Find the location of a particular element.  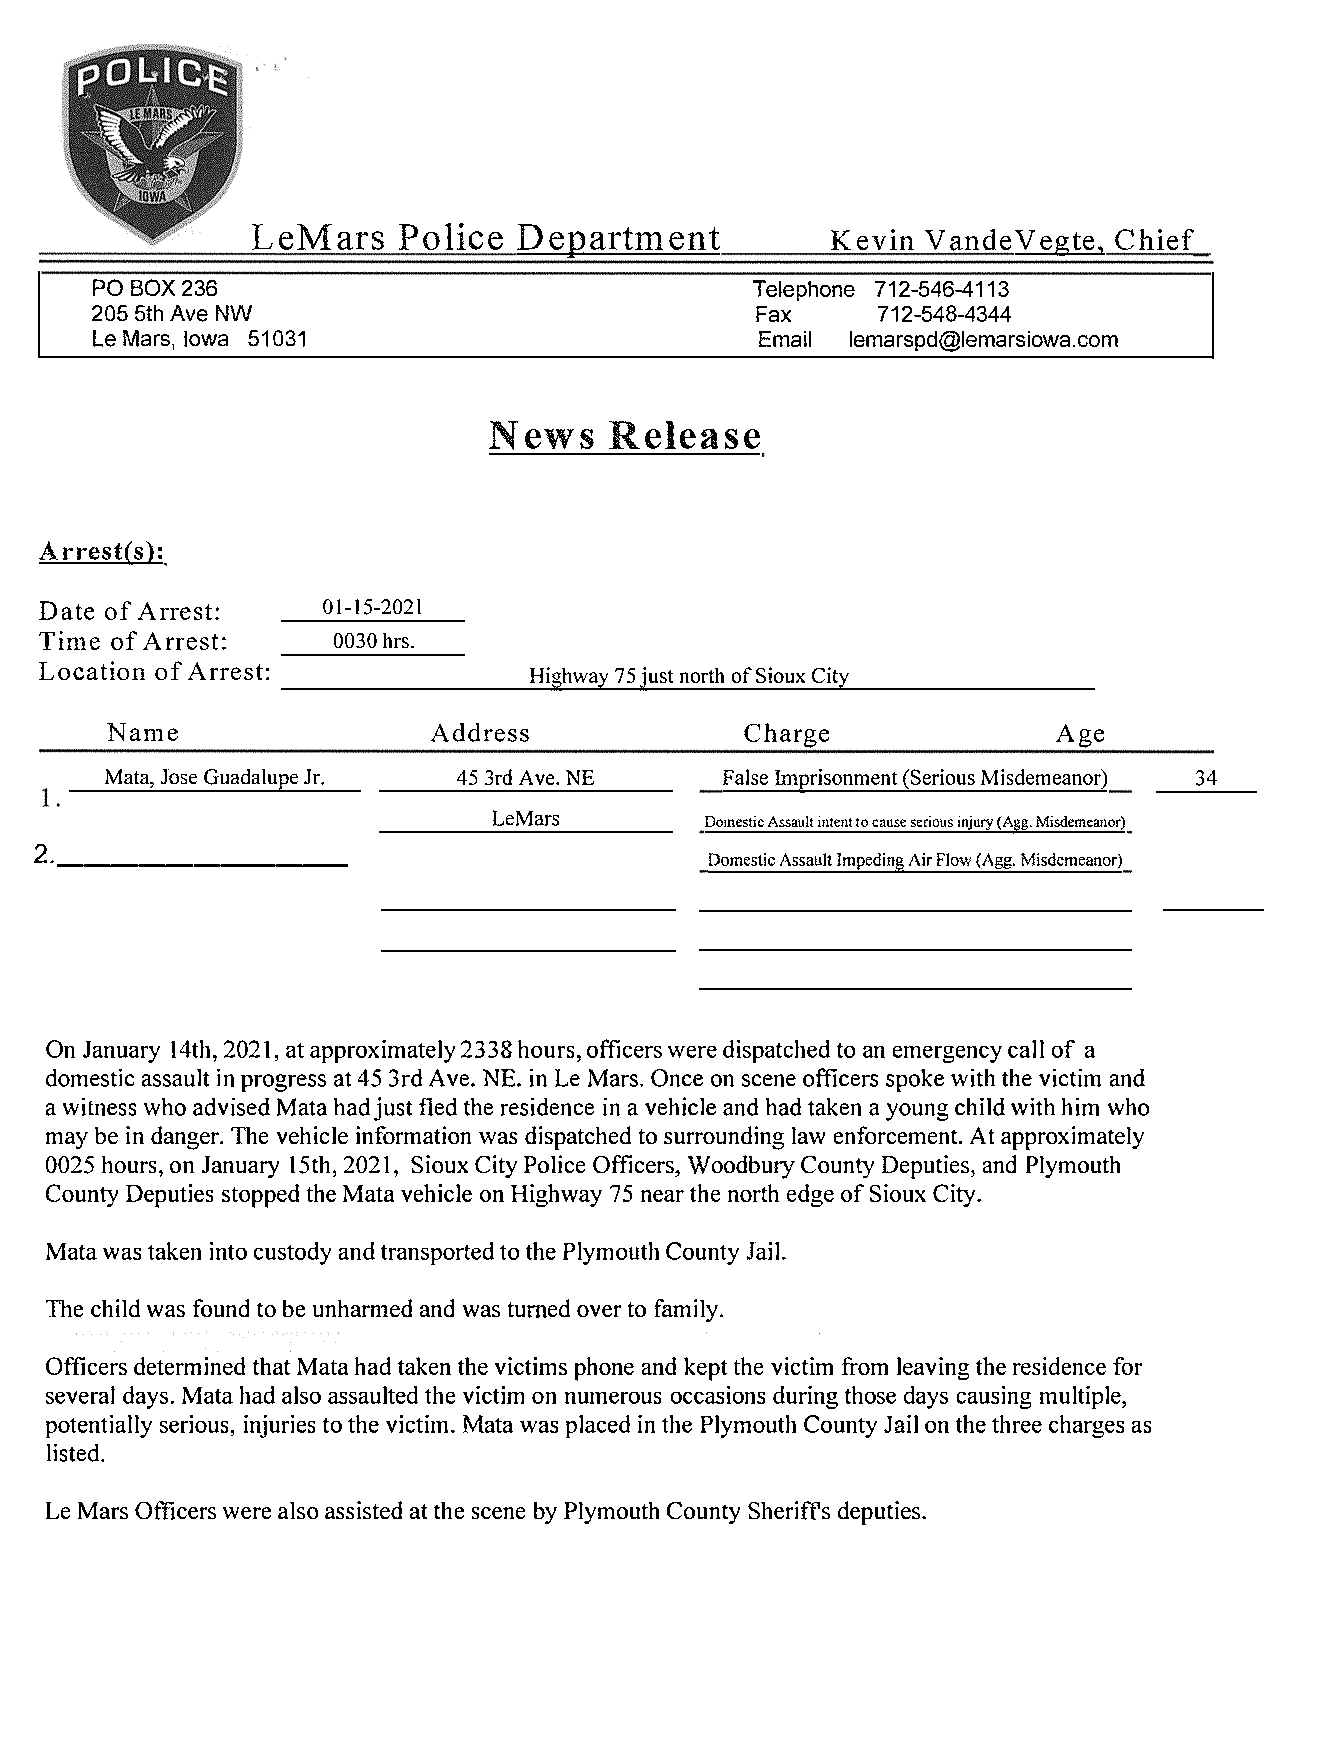

Release is located at coordinates (684, 435).
